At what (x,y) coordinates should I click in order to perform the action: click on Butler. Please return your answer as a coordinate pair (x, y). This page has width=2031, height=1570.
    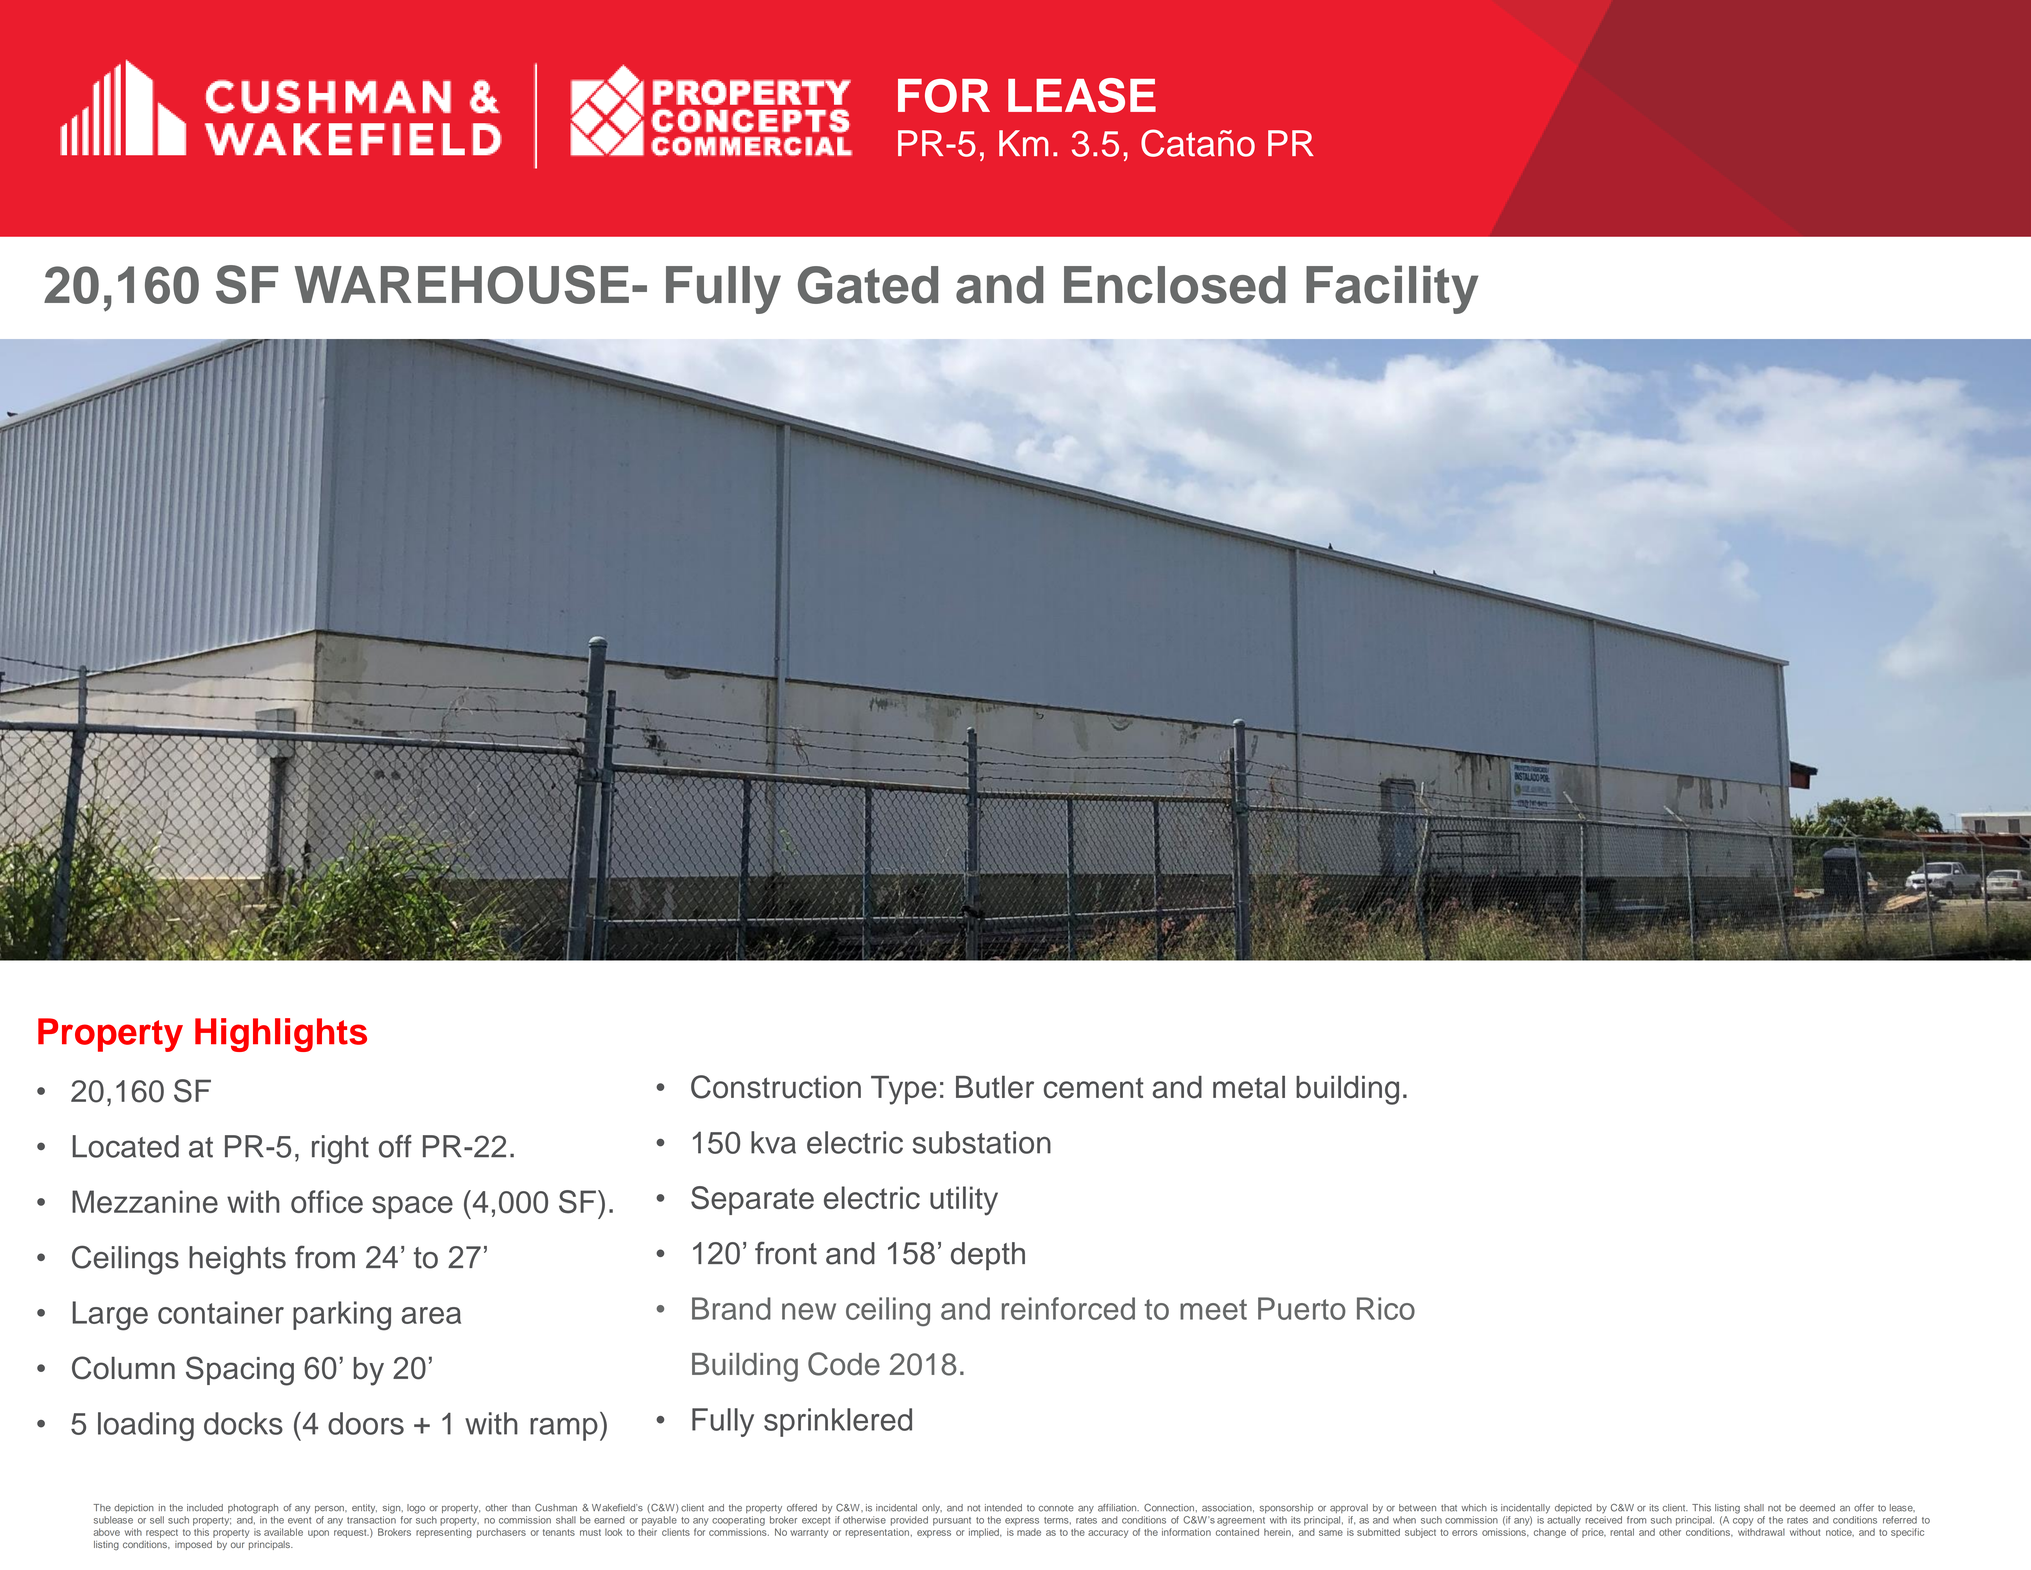
    Looking at the image, I should click on (995, 1087).
